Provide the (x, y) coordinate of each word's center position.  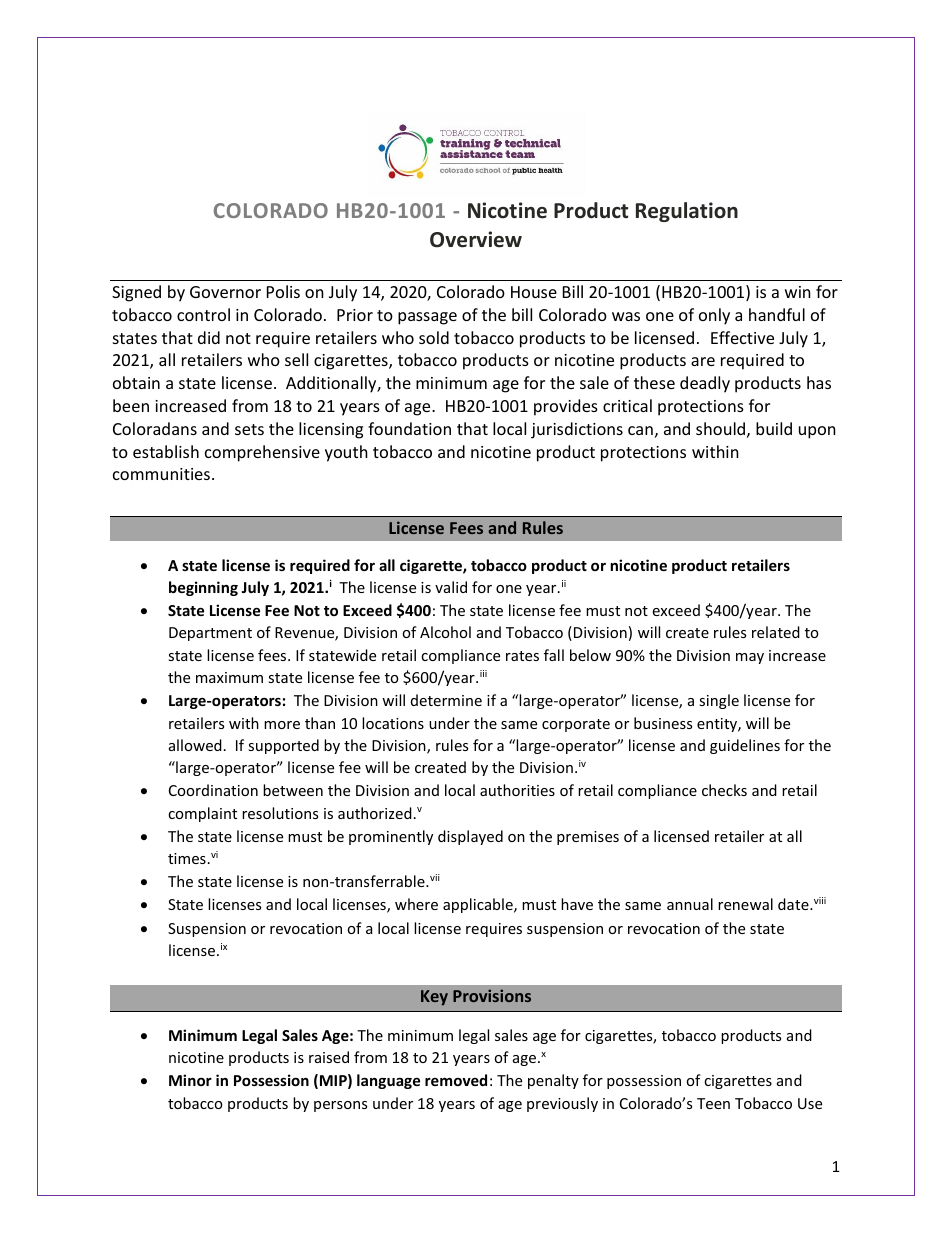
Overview (476, 239)
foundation (409, 428)
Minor (190, 1080)
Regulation (687, 212)
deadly (705, 384)
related (776, 632)
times (187, 858)
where (416, 904)
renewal (745, 904)
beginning (203, 588)
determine (446, 700)
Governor (225, 292)
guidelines (745, 746)
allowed (195, 745)
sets (249, 429)
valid (451, 587)
